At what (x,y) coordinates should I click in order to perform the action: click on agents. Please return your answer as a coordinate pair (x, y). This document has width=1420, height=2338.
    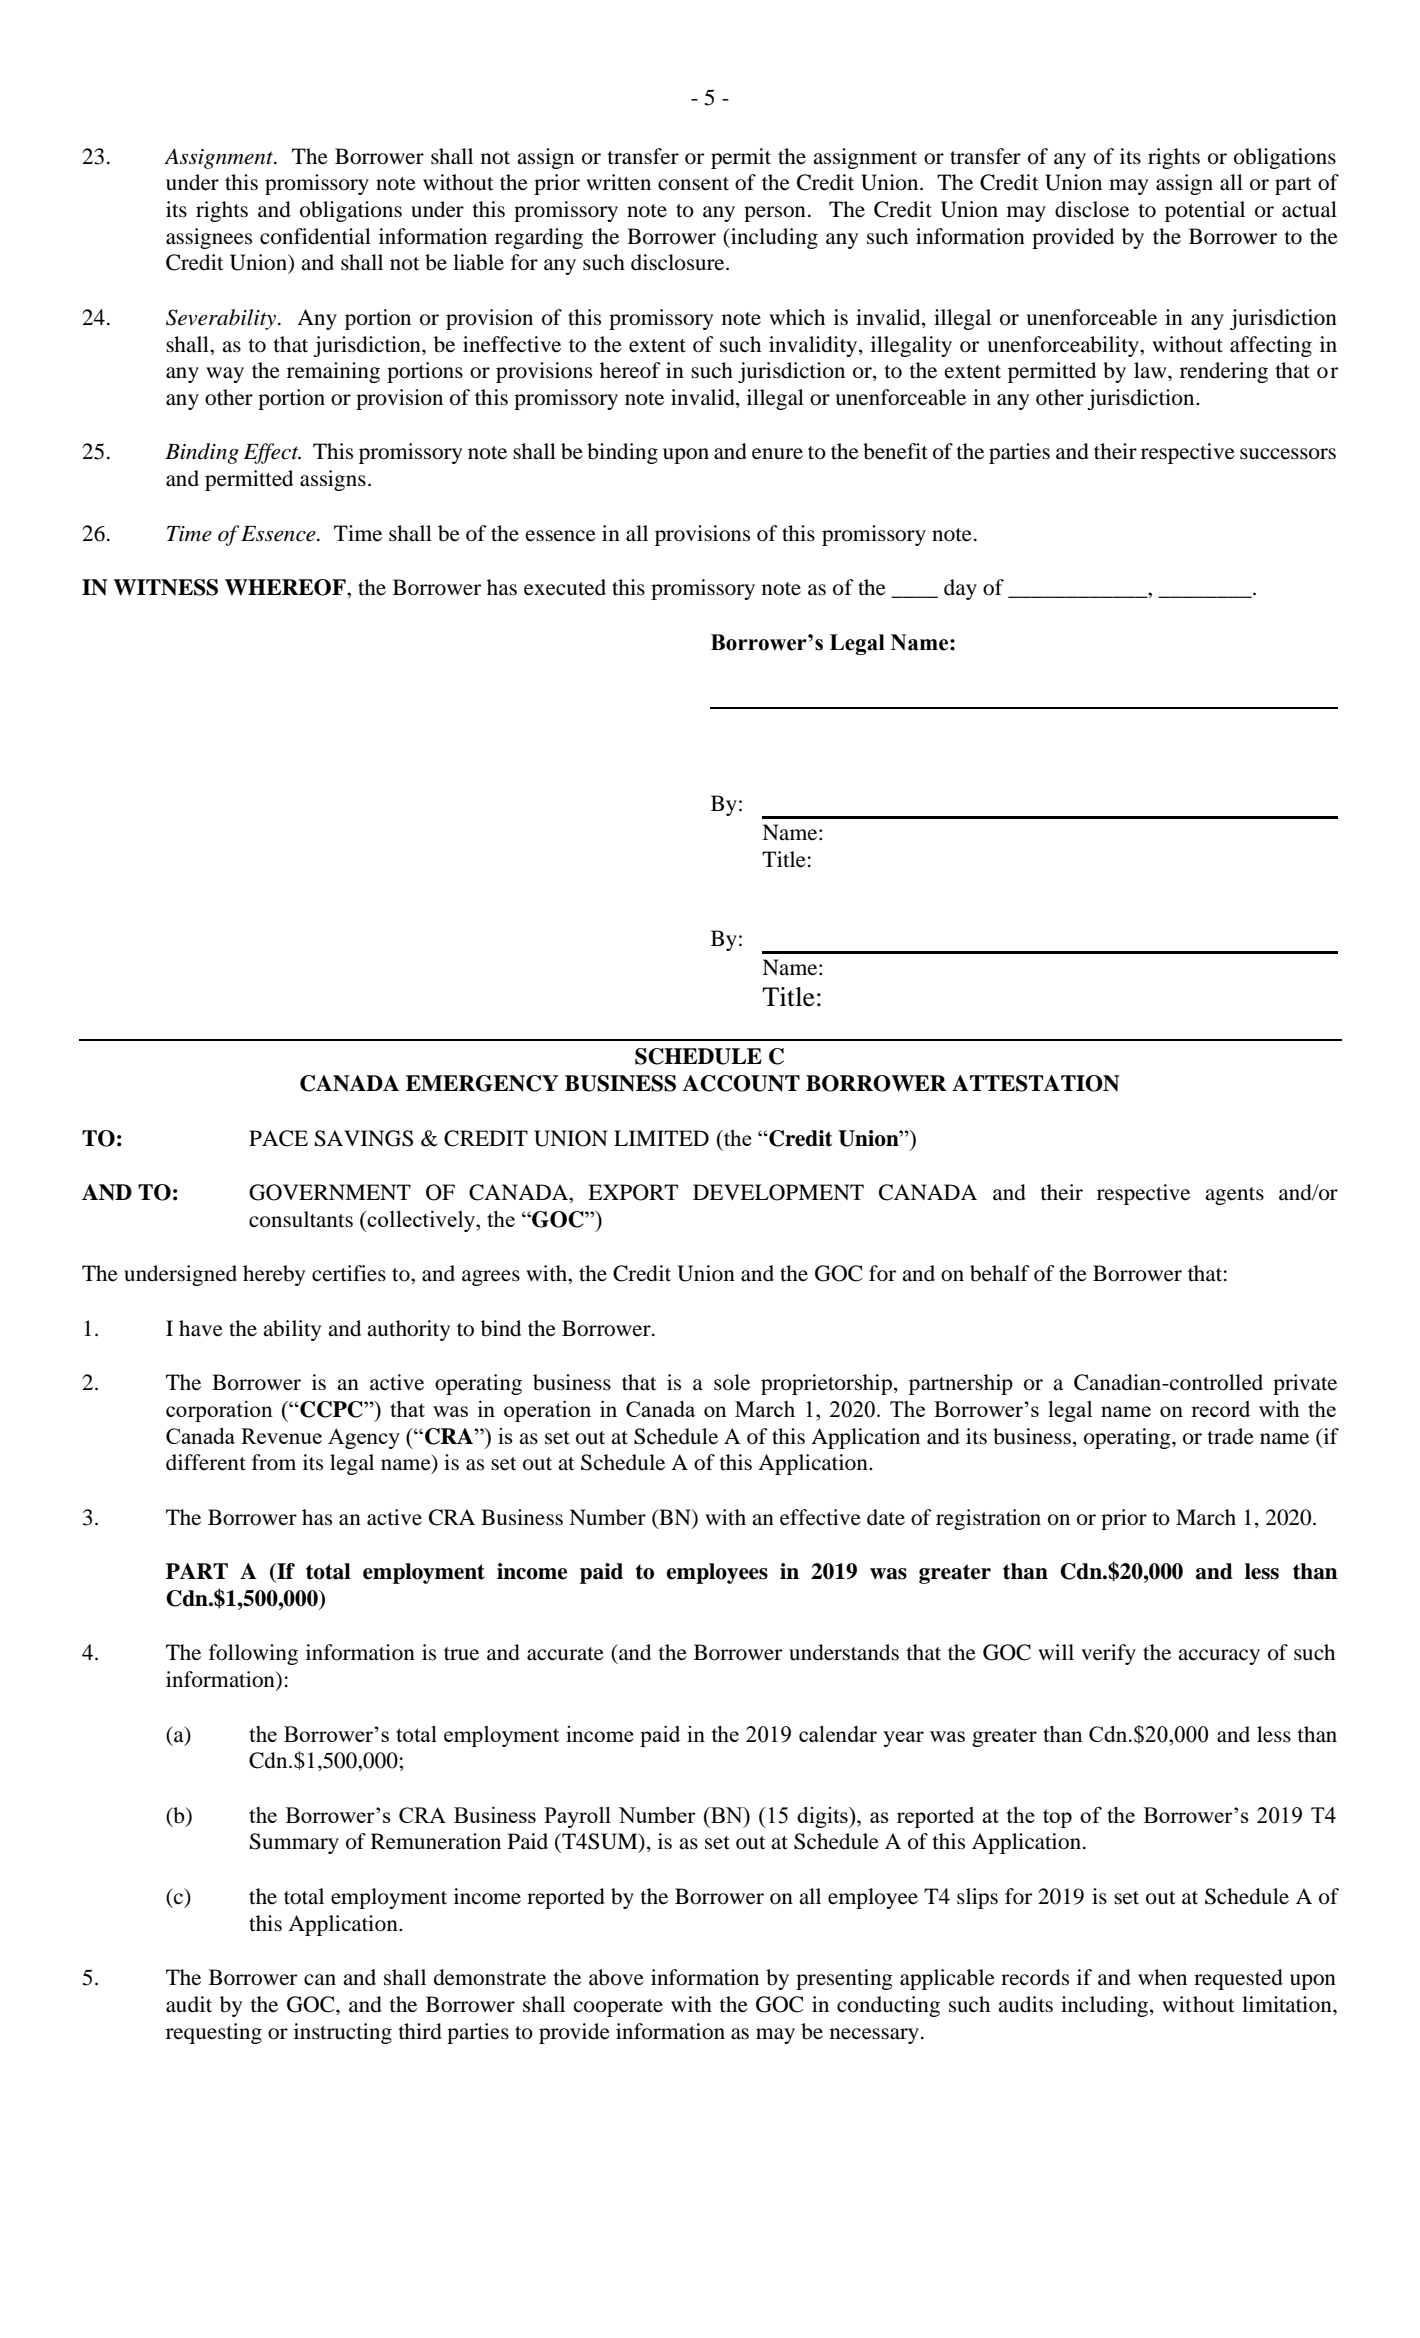
    Looking at the image, I should click on (1234, 1196).
